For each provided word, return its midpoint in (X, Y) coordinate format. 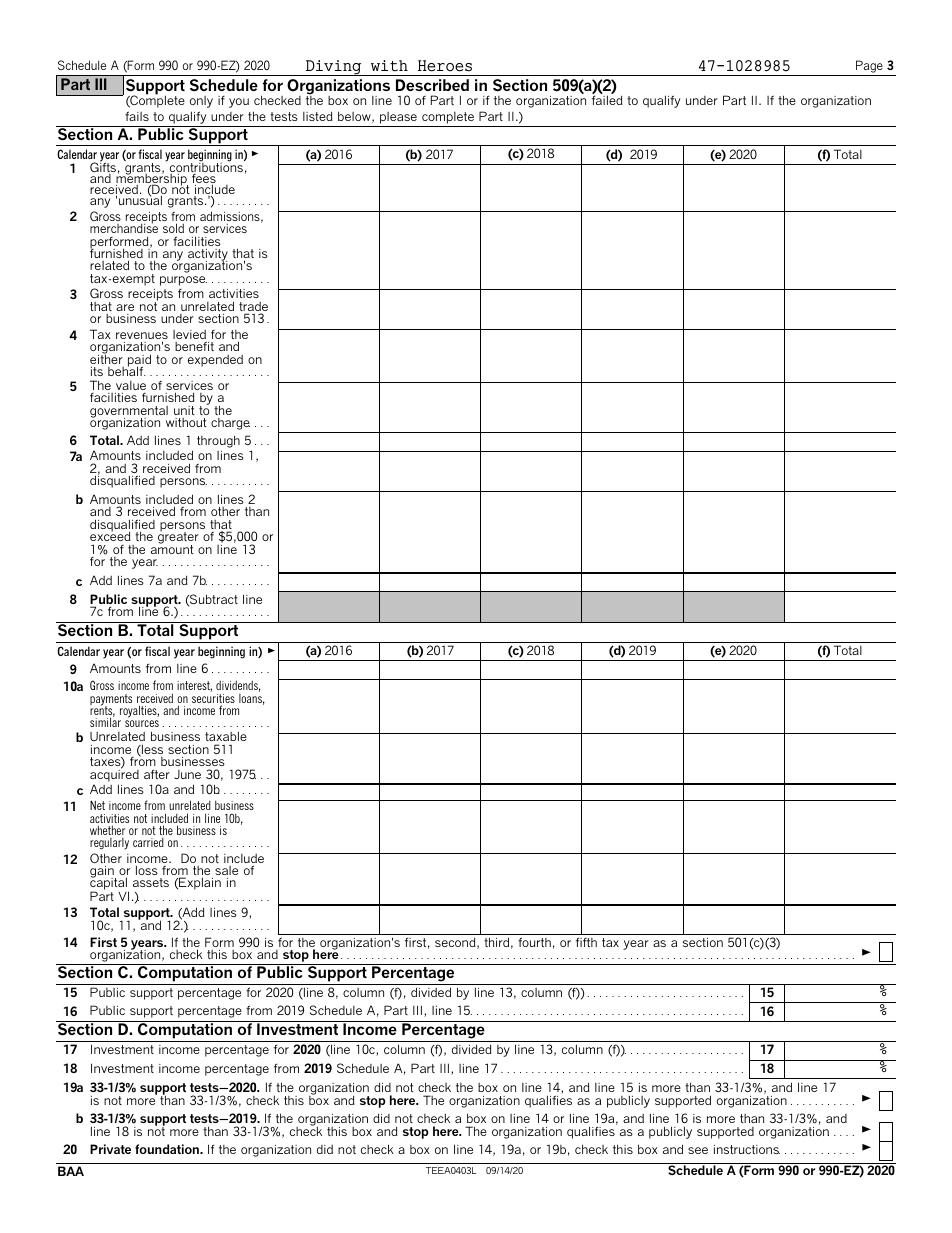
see (698, 1150)
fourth (534, 942)
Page (869, 66)
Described (432, 85)
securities (213, 700)
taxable (226, 736)
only (201, 102)
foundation (168, 1149)
